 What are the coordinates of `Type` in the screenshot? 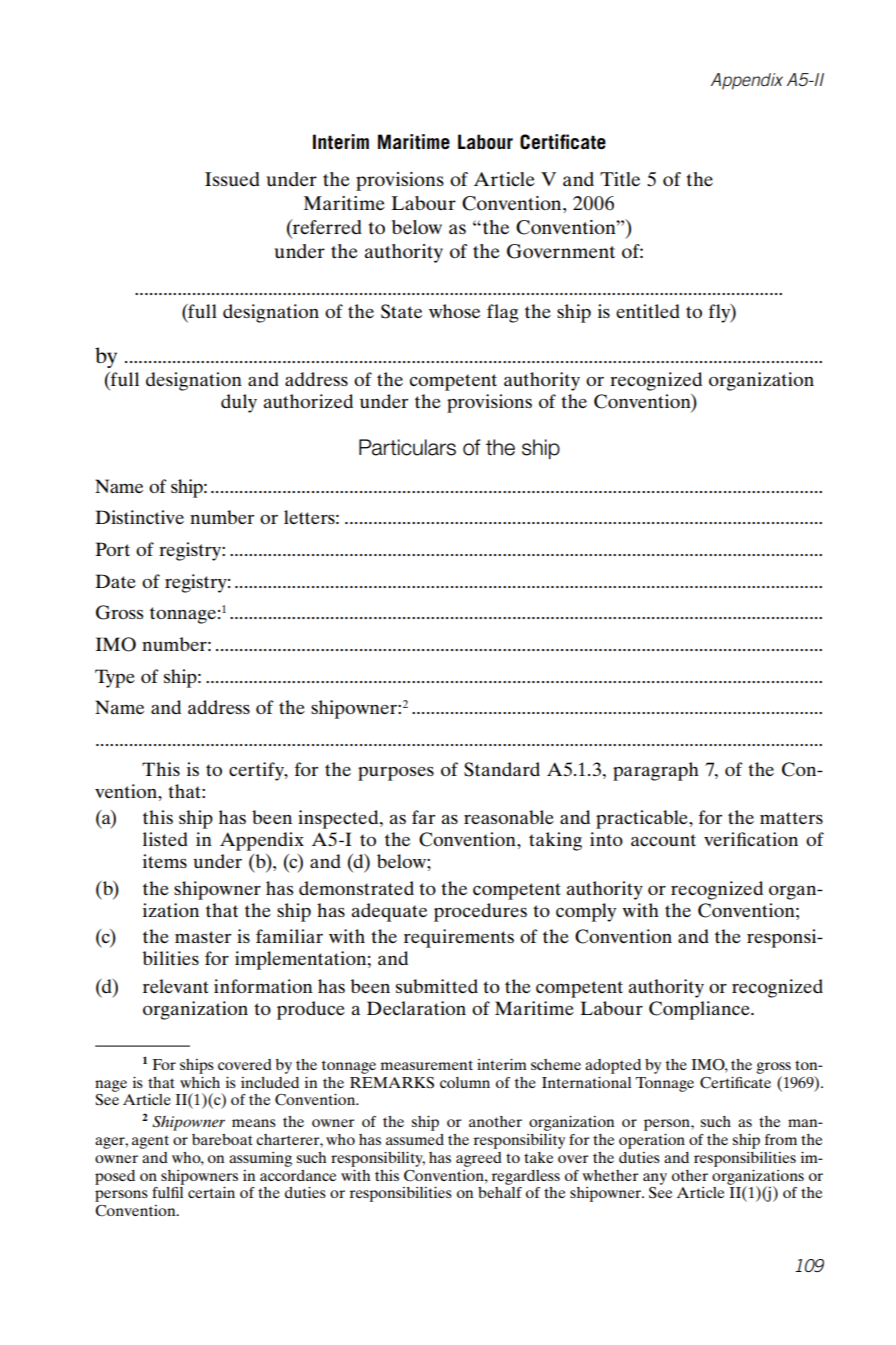 It's located at (115, 678).
